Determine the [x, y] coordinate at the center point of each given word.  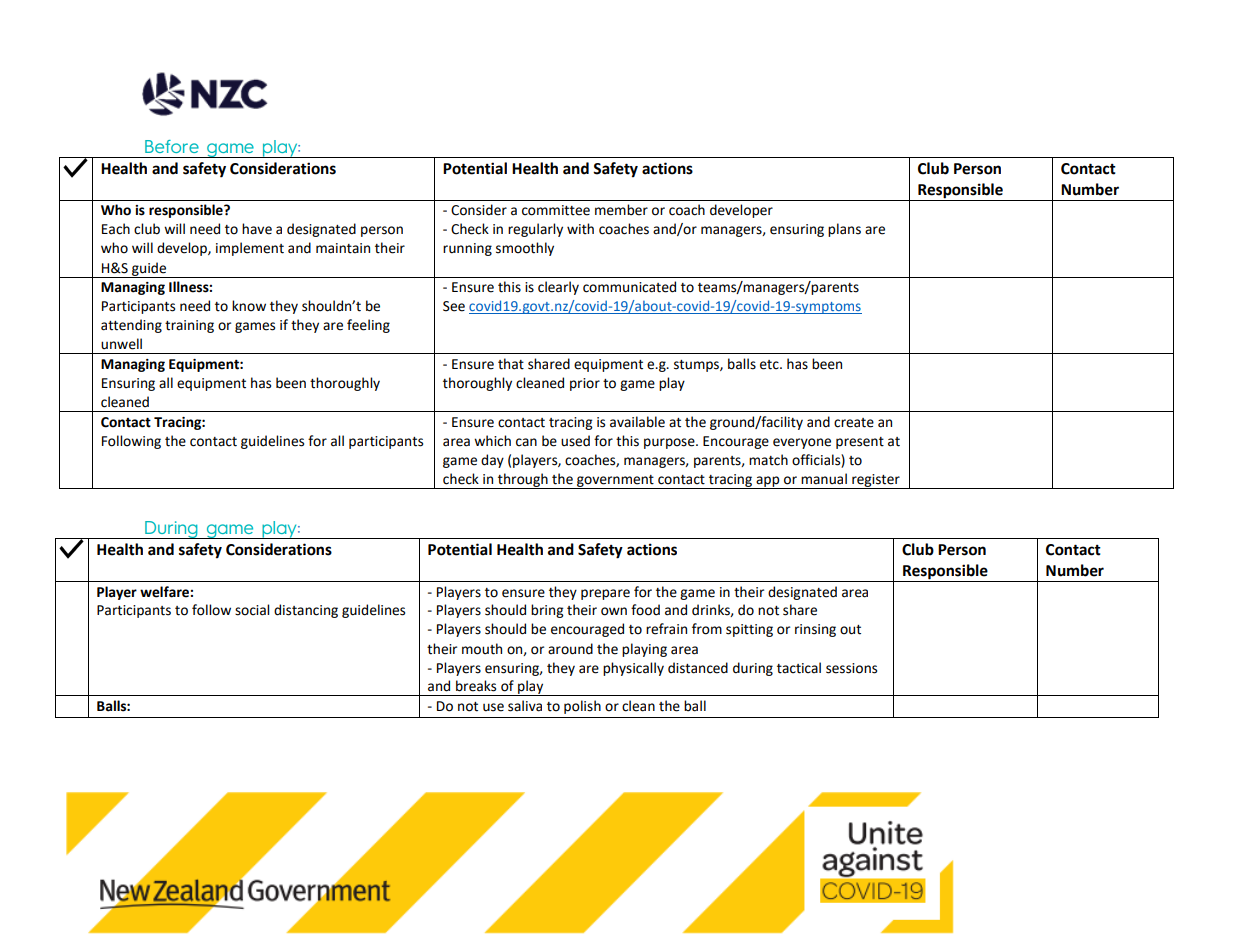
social [252, 610]
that [511, 364]
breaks [476, 686]
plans [844, 230]
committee [556, 210]
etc [770, 365]
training [189, 326]
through [523, 481]
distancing [306, 611]
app [768, 482]
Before [172, 146]
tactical [799, 668]
